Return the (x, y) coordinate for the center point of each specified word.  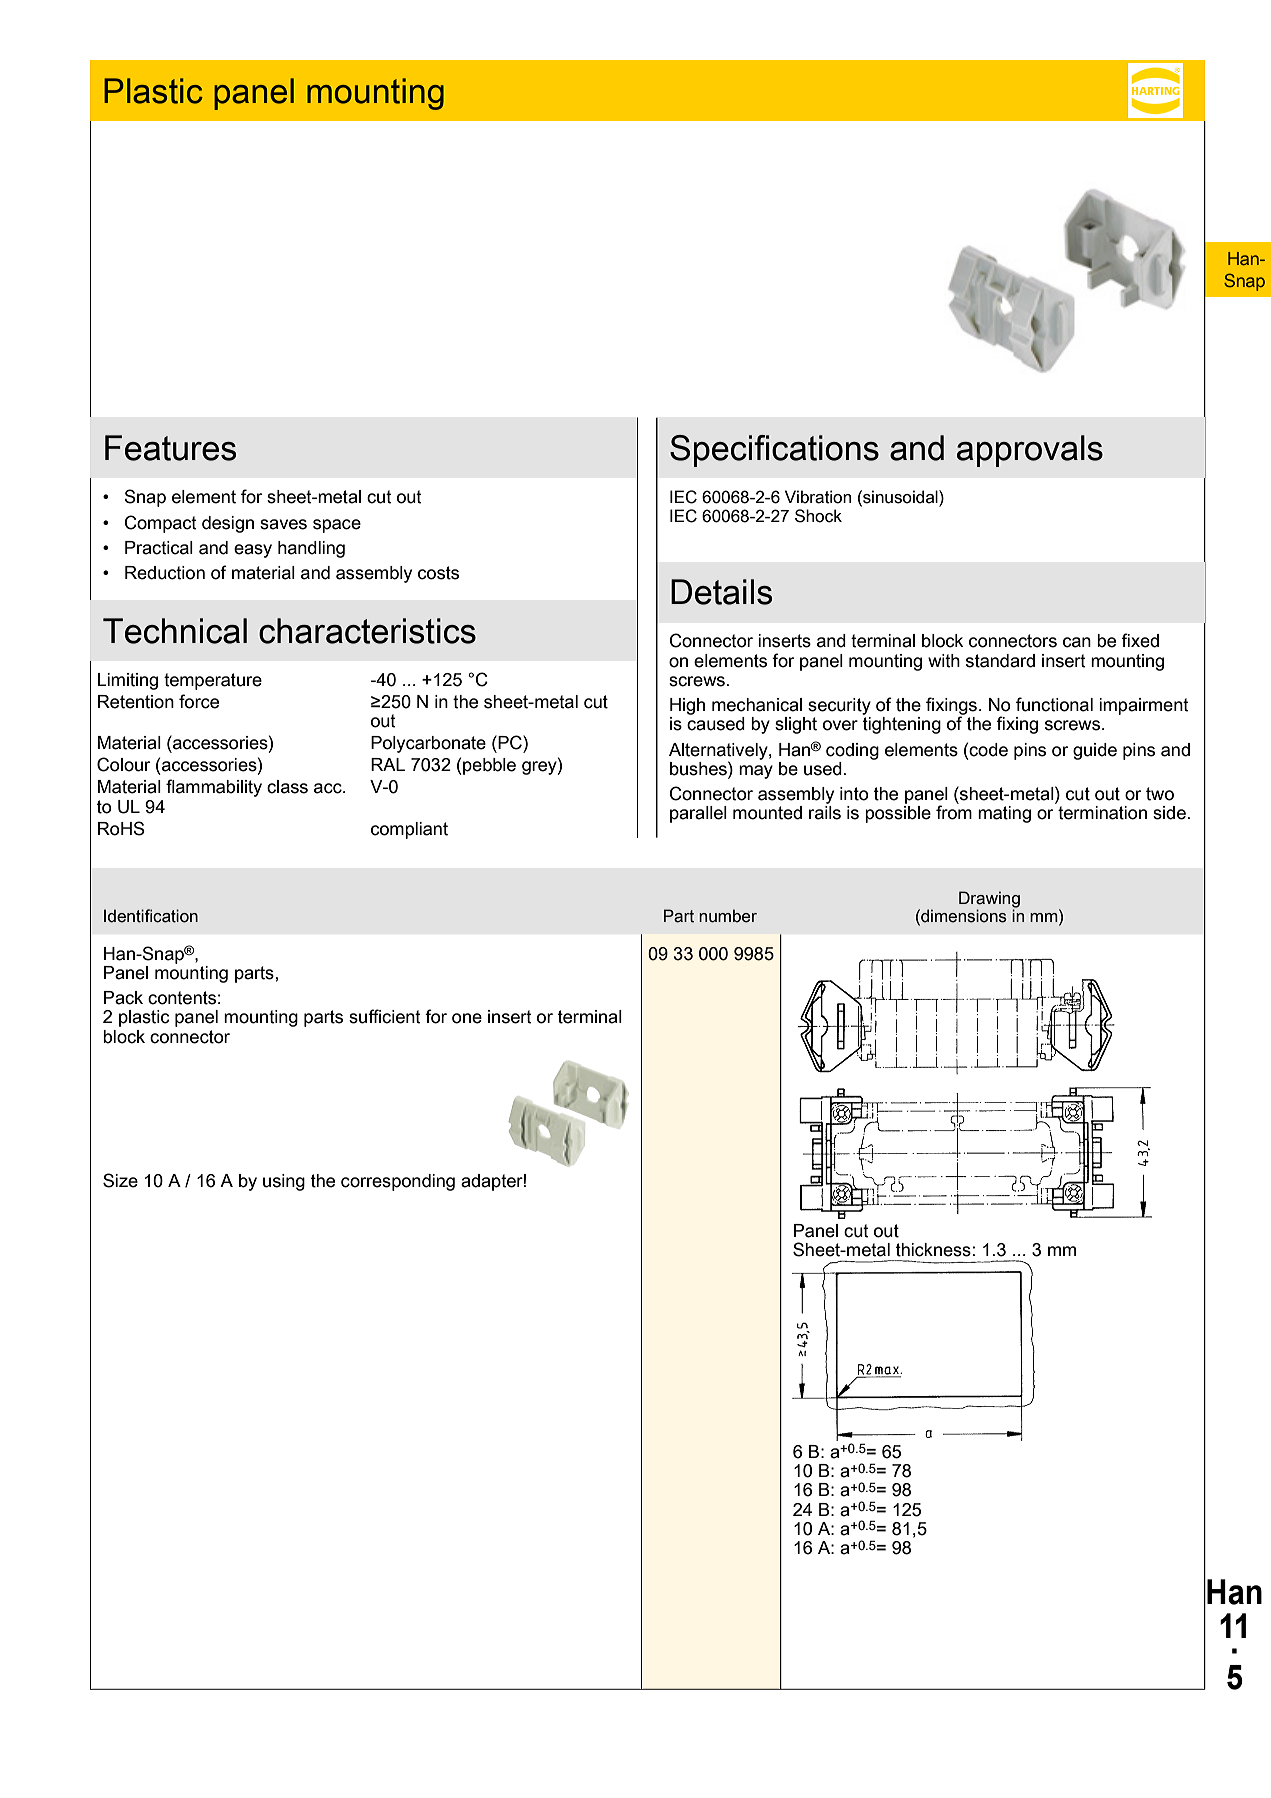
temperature (213, 681)
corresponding (398, 1182)
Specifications (774, 451)
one (467, 1018)
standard (1000, 661)
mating (1004, 814)
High (687, 706)
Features (170, 448)
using (284, 1182)
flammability (214, 788)
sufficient (385, 1016)
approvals (1030, 451)
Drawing (989, 900)
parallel (698, 814)
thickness (933, 1250)
